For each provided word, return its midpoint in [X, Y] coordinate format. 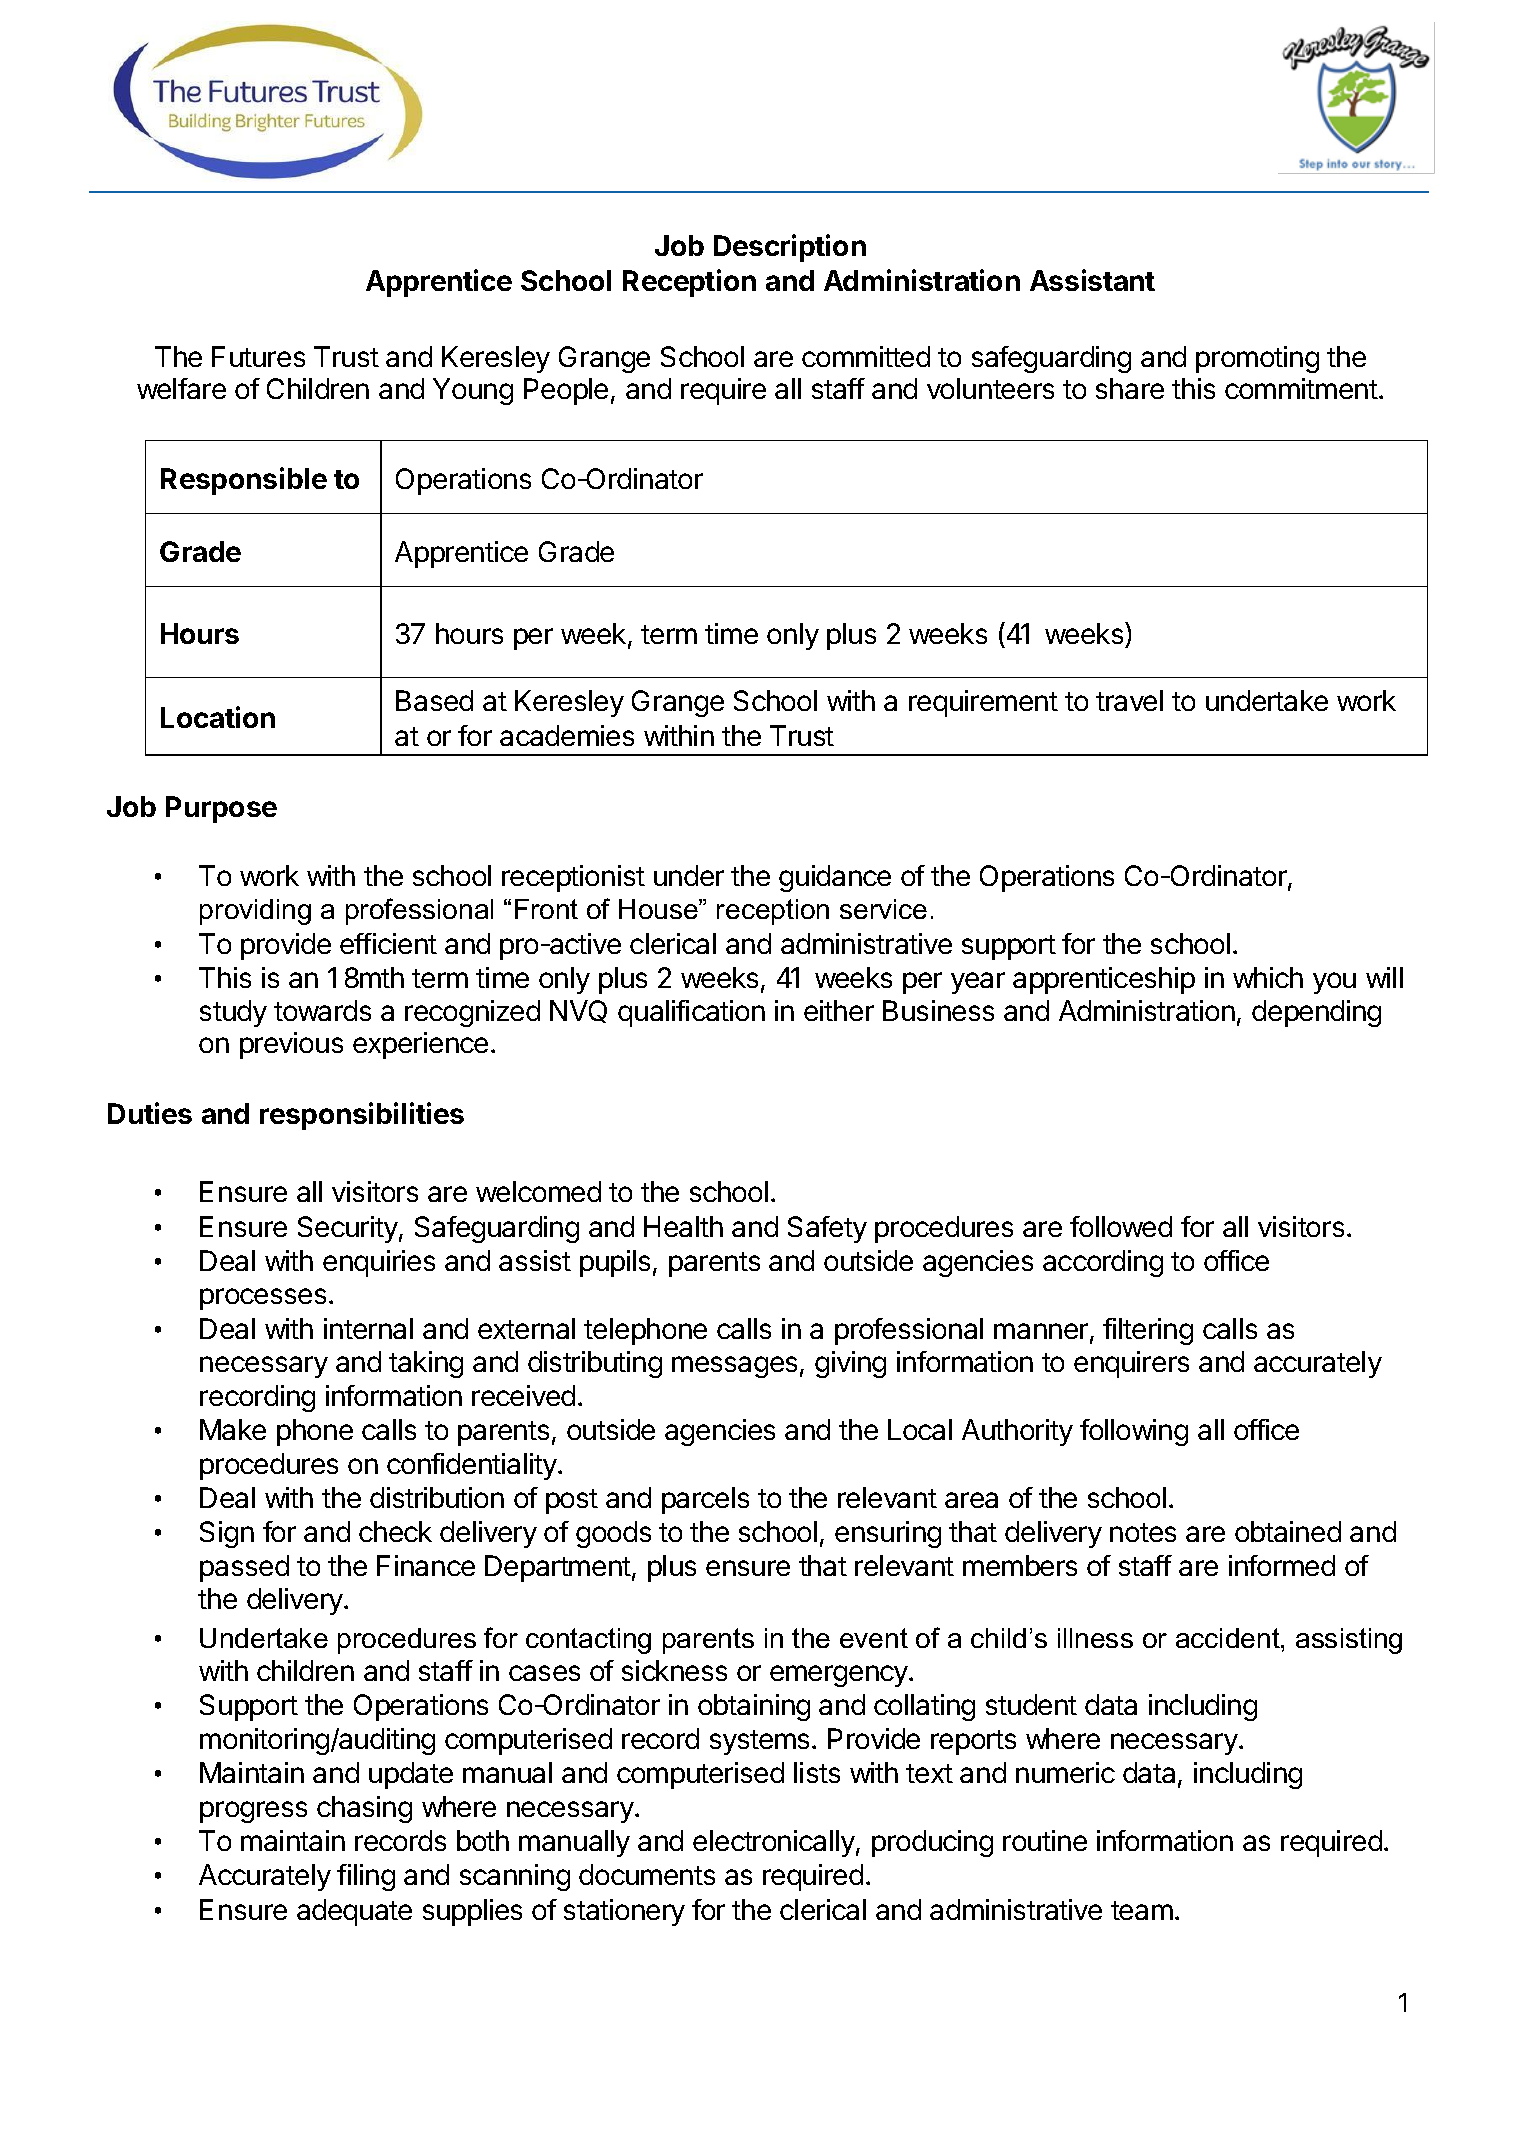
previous [291, 1045]
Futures [258, 356]
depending [1316, 1013]
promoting [1257, 359]
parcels [705, 1500]
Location [218, 717]
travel [1129, 700]
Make [233, 1429]
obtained [1288, 1531]
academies [567, 735]
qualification [691, 1013]
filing [366, 1877]
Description [790, 248]
